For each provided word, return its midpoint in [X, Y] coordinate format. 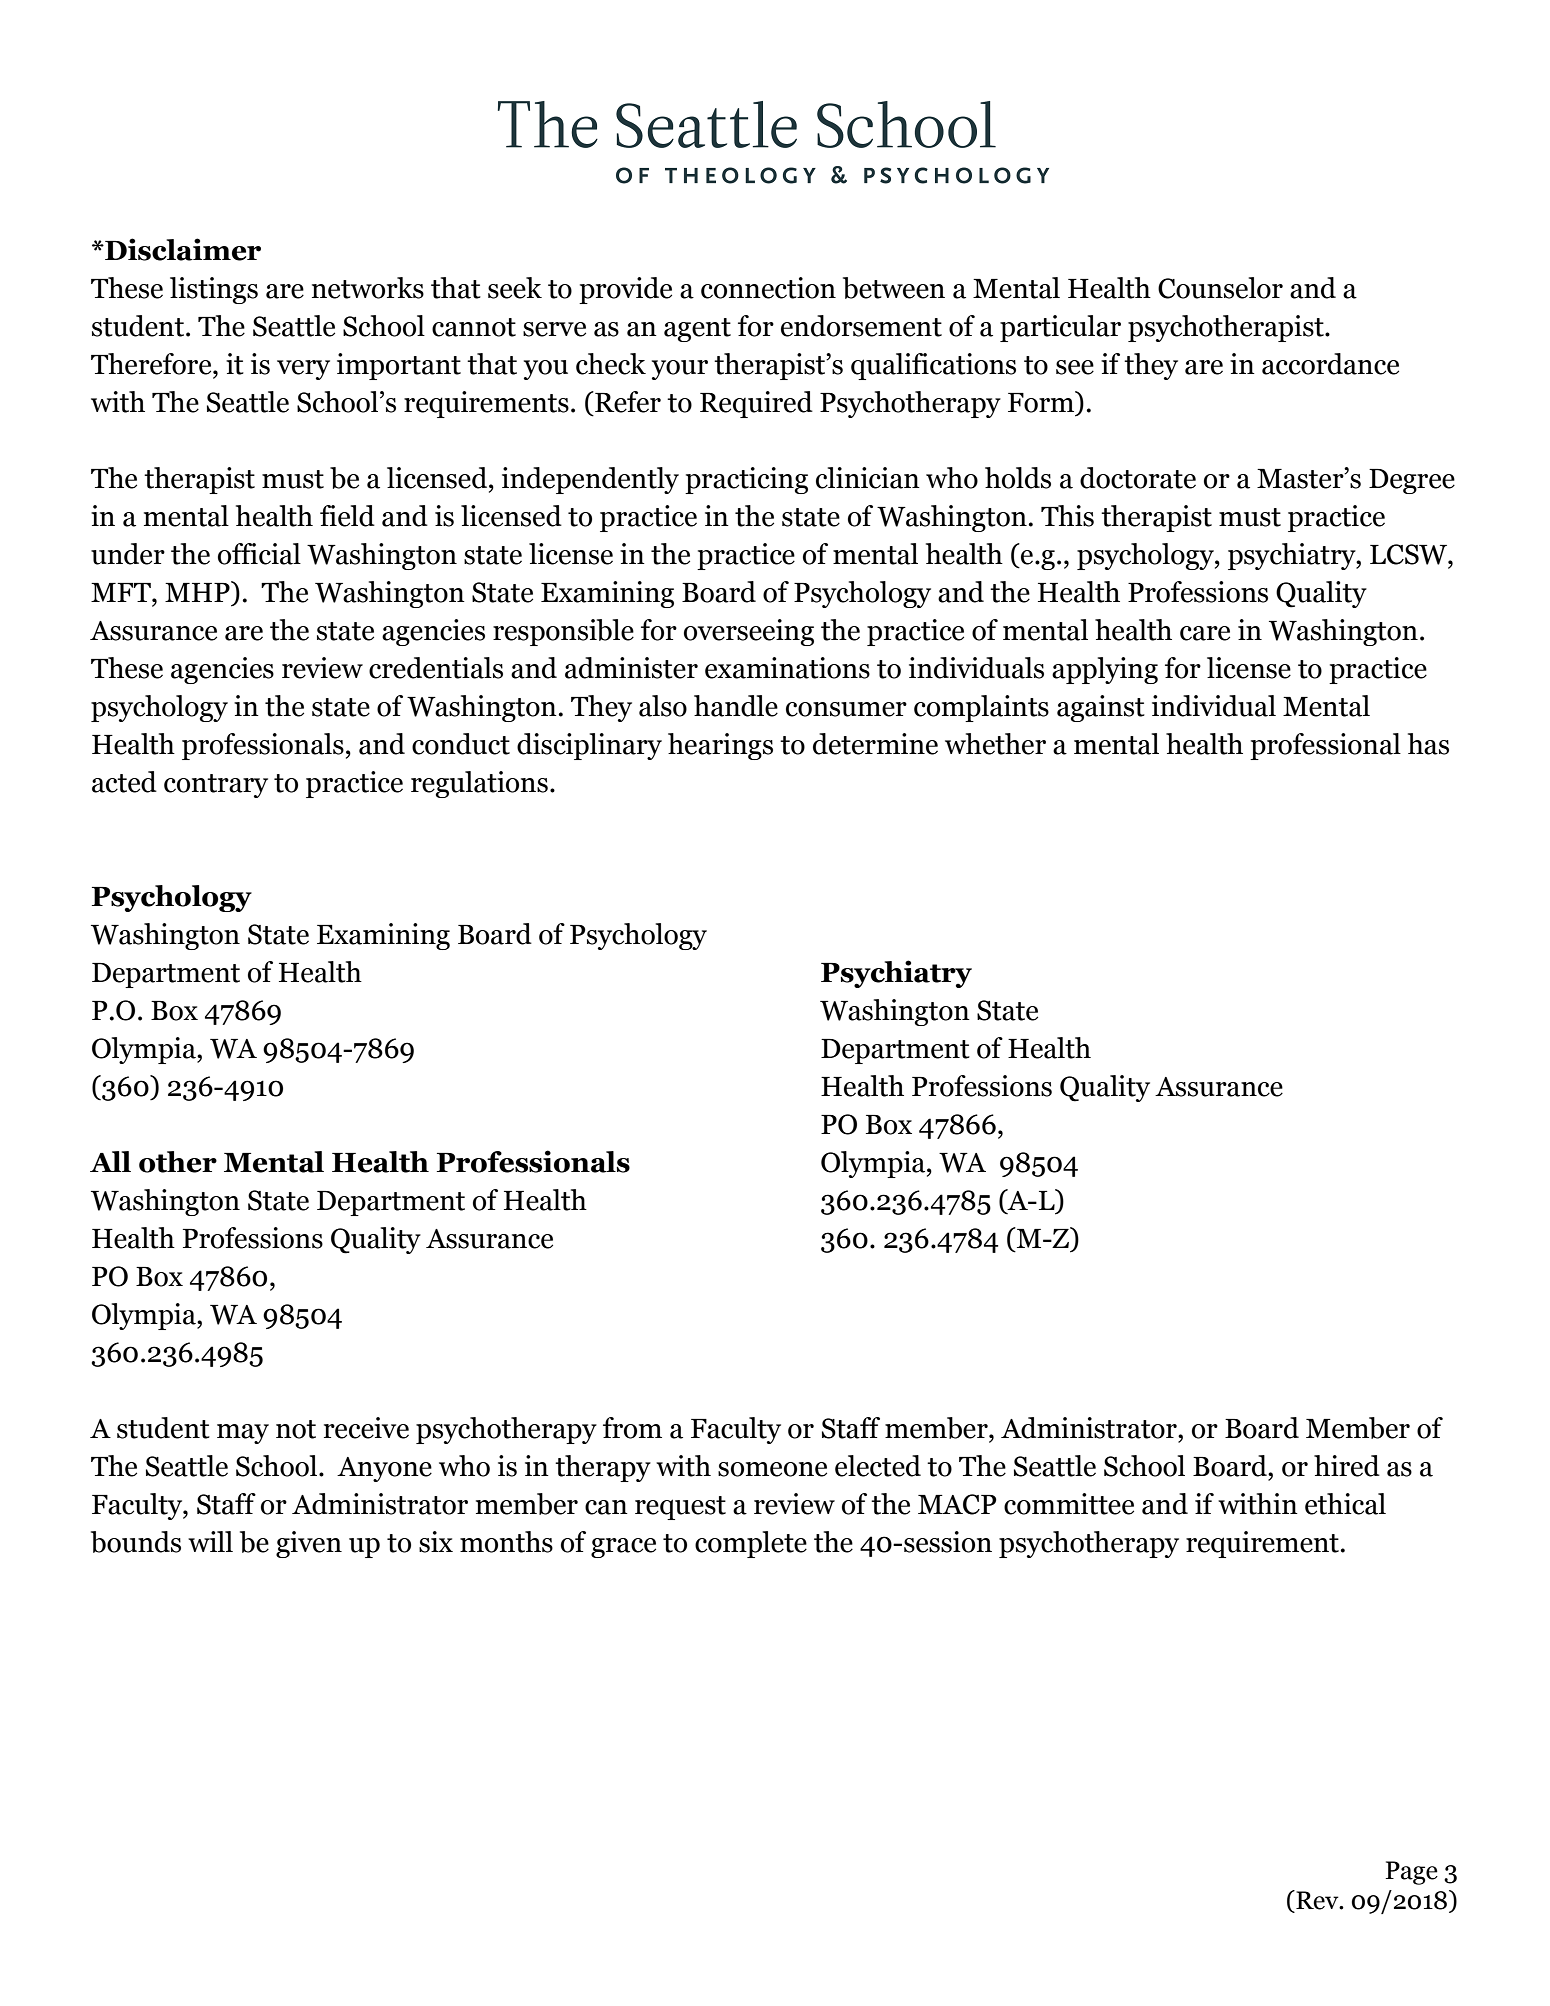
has [1428, 744]
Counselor [1220, 288]
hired [1347, 1466]
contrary [216, 786]
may [243, 1434]
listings [214, 290]
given [309, 1544]
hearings [720, 746]
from [632, 1428]
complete [751, 1544]
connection [768, 288]
